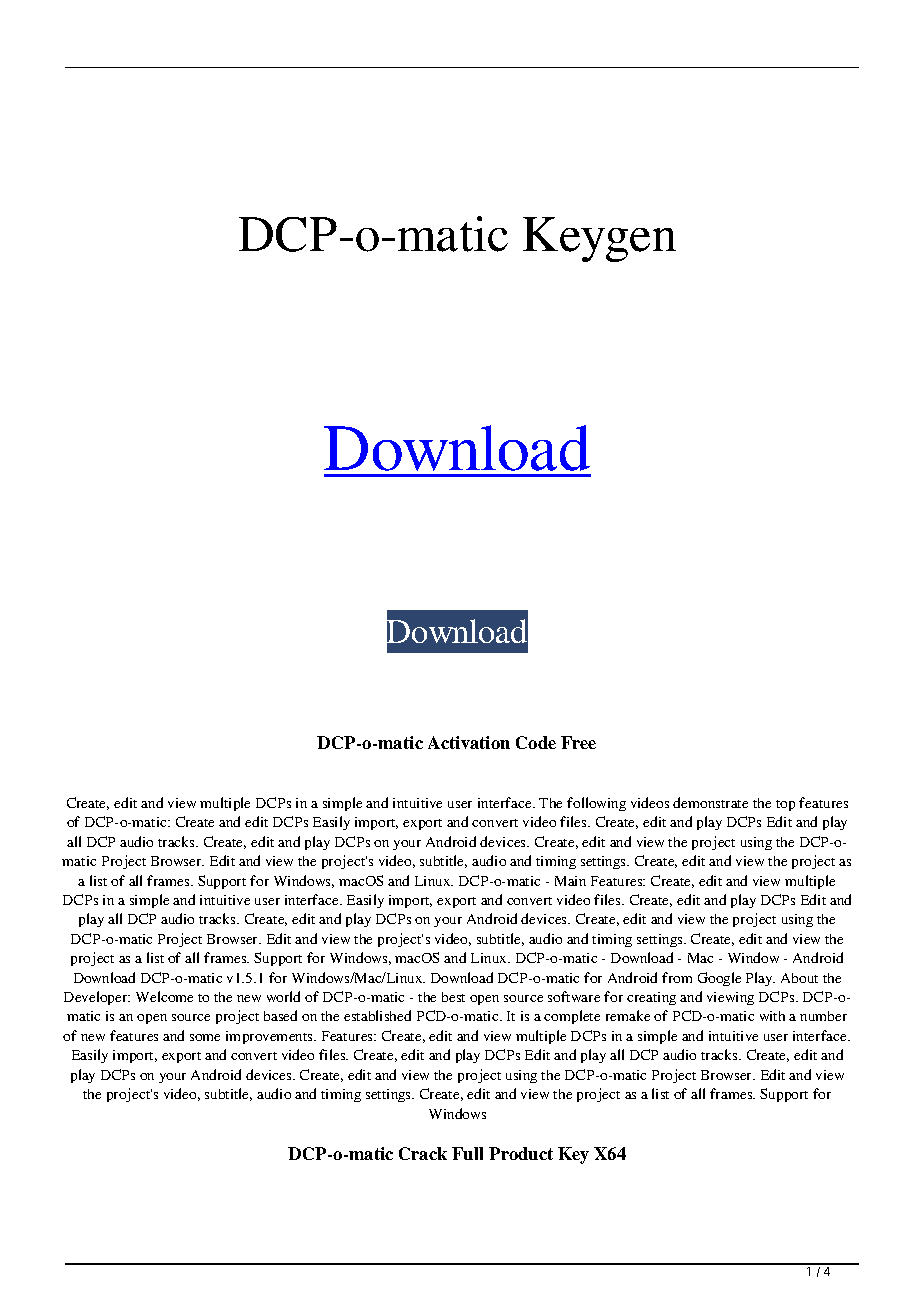 This screenshot has height=1308, width=924. Describe the element at coordinates (596, 804) in the screenshot. I see `following` at that location.
